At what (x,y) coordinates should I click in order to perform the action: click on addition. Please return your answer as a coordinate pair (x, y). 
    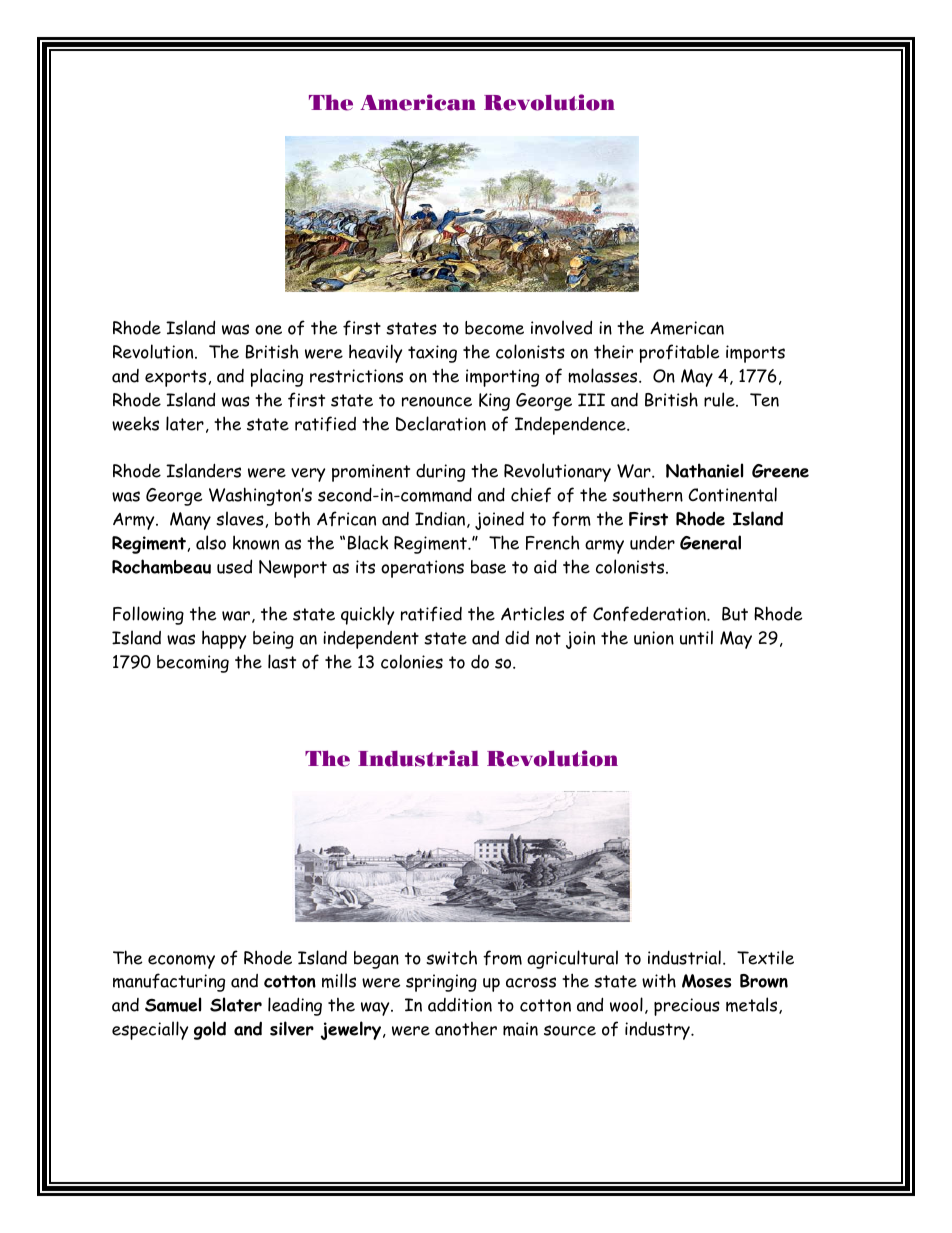
    Looking at the image, I should click on (460, 1005).
